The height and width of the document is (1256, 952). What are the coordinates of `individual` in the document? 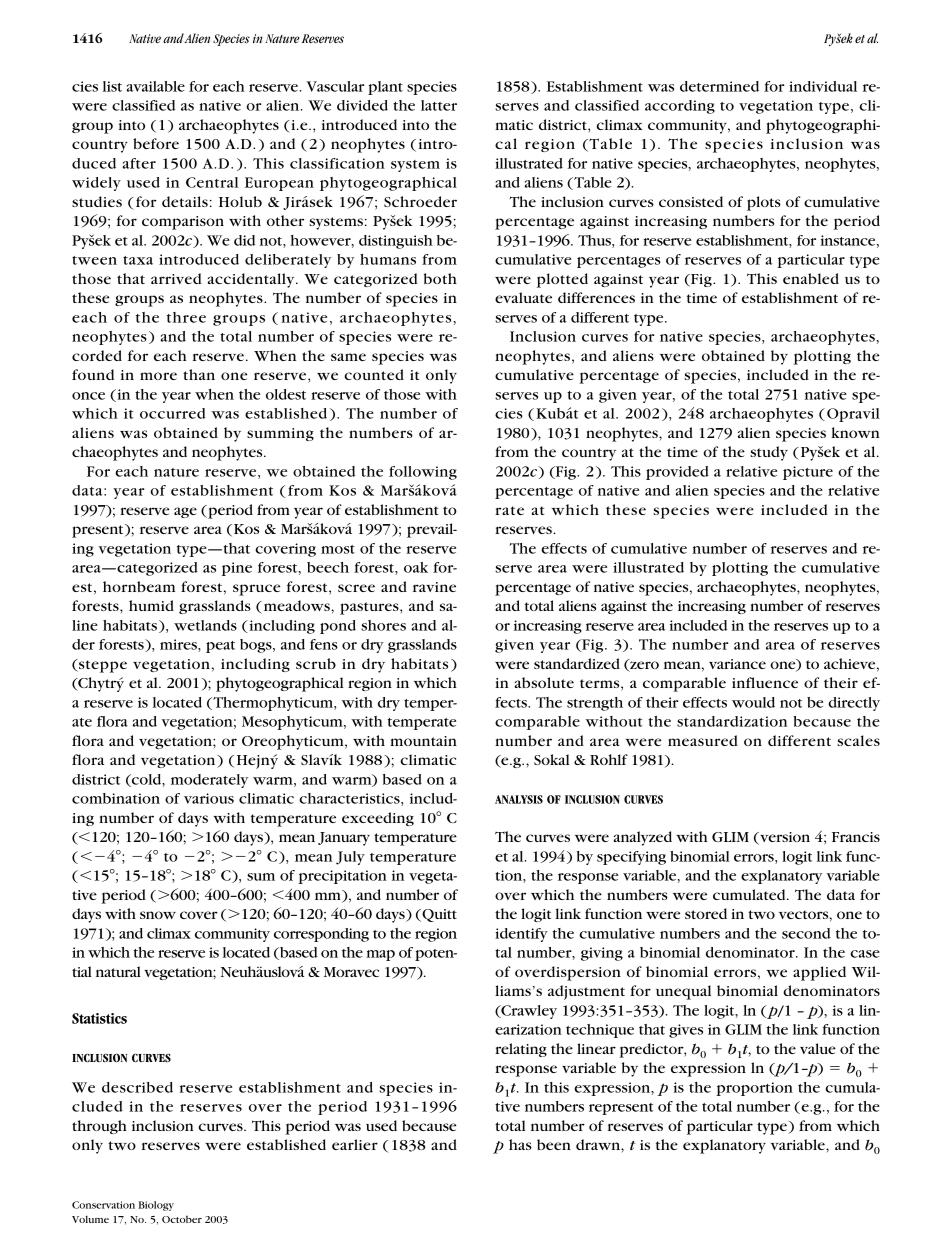 It's located at (823, 86).
